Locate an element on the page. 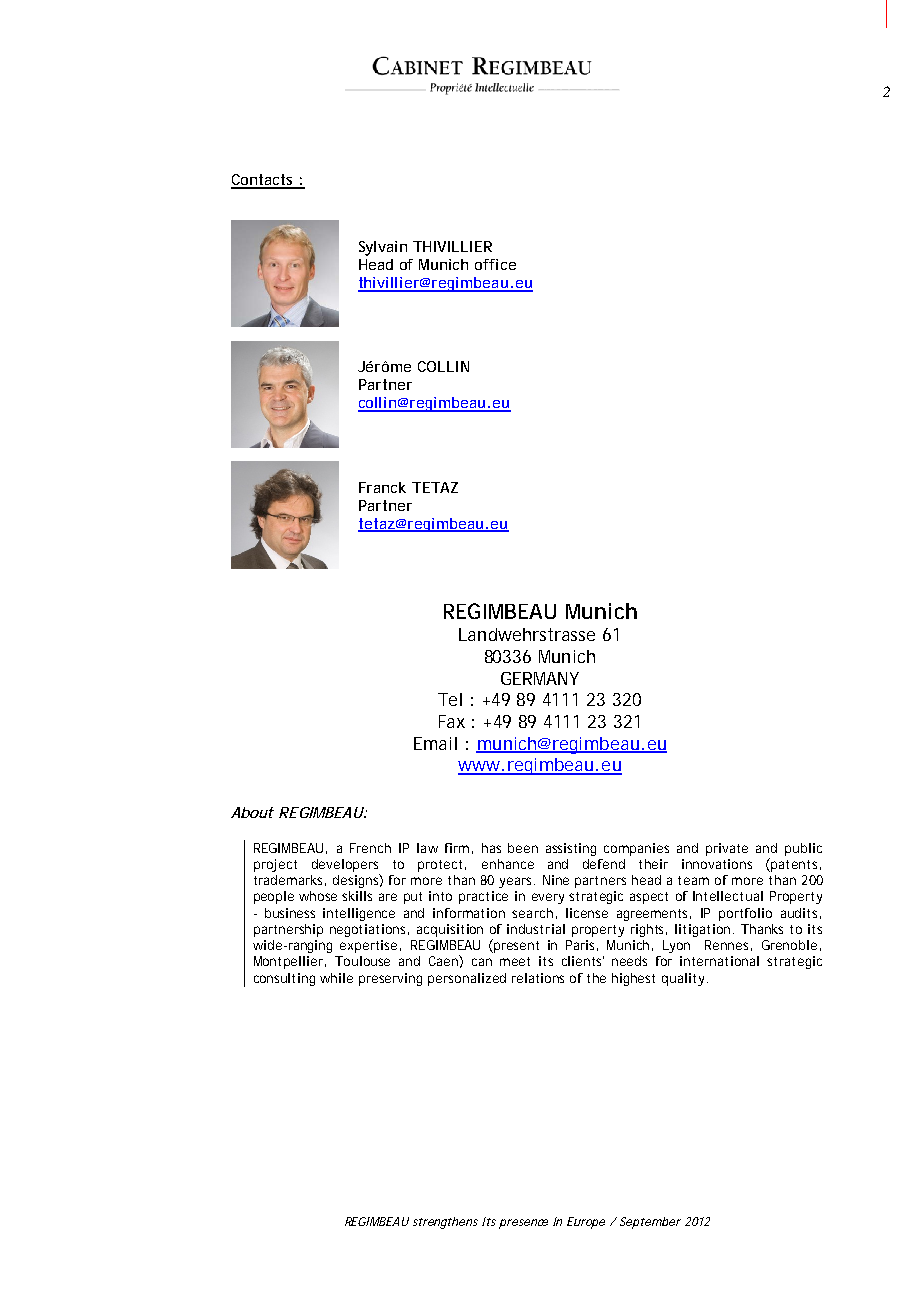 The height and width of the page is (1308, 924). Email is located at coordinates (435, 743).
